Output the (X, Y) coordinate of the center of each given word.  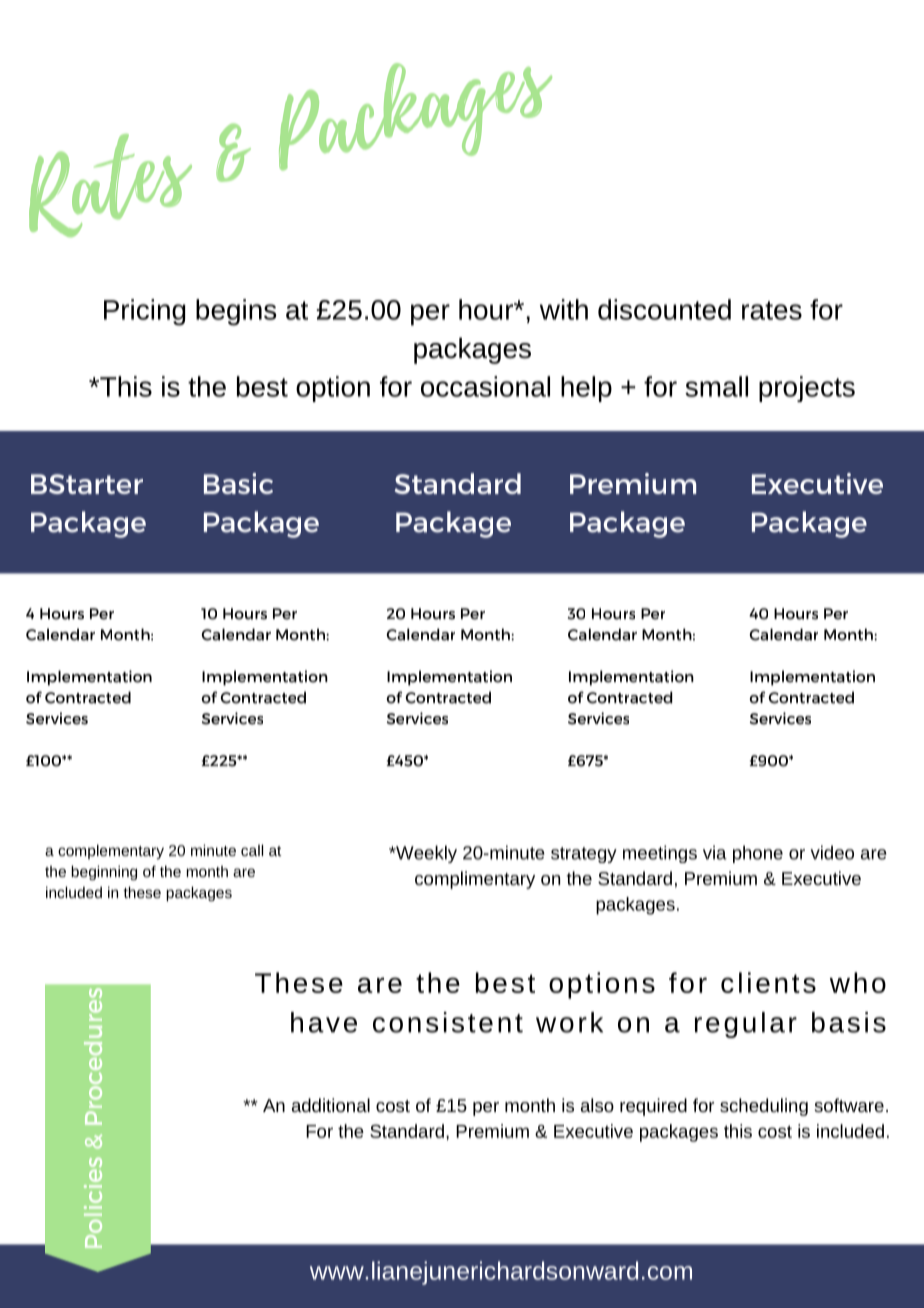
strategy (584, 855)
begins (236, 312)
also (597, 1105)
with (564, 309)
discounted (664, 309)
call (252, 850)
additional (331, 1105)
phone (758, 854)
